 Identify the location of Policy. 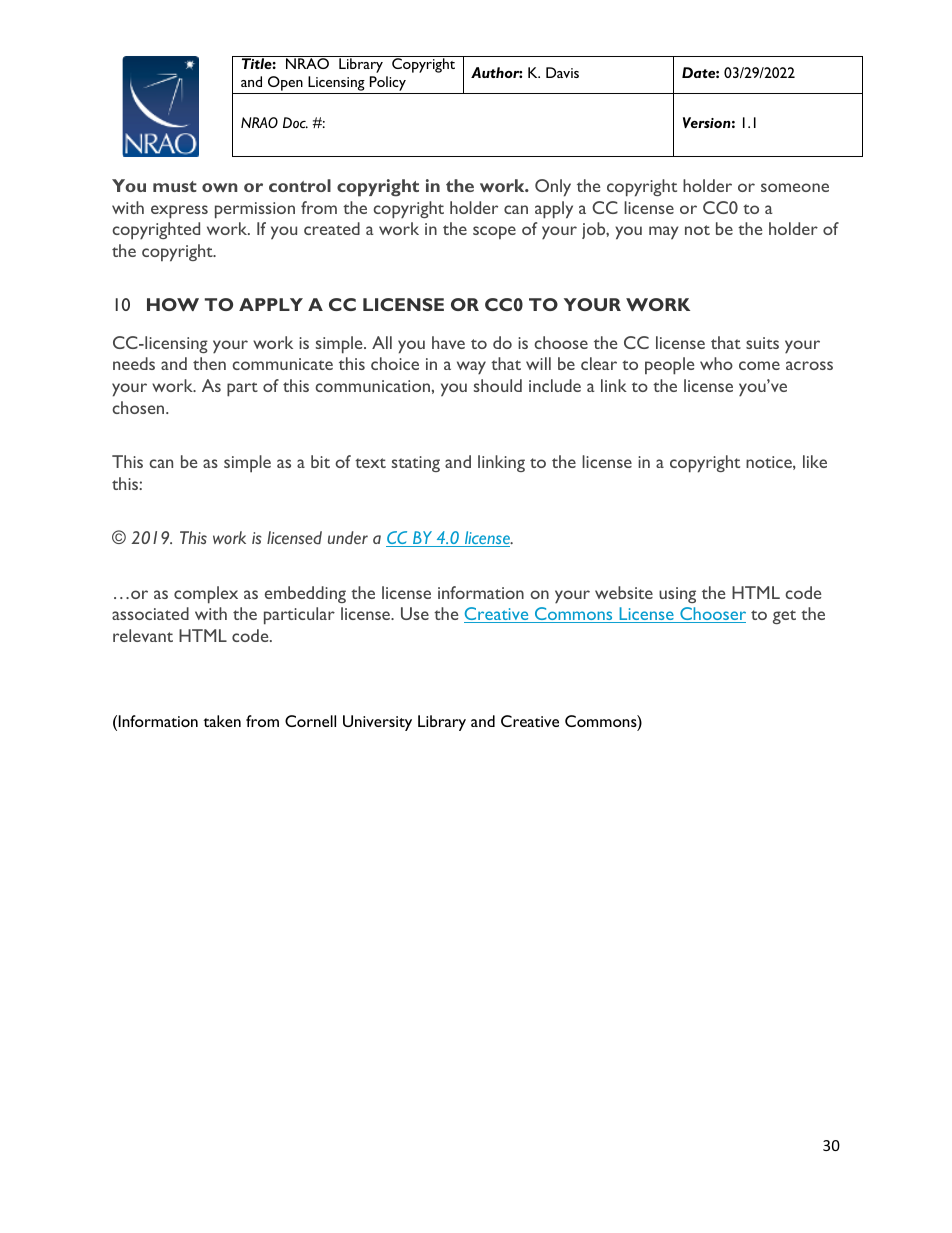
(387, 85).
